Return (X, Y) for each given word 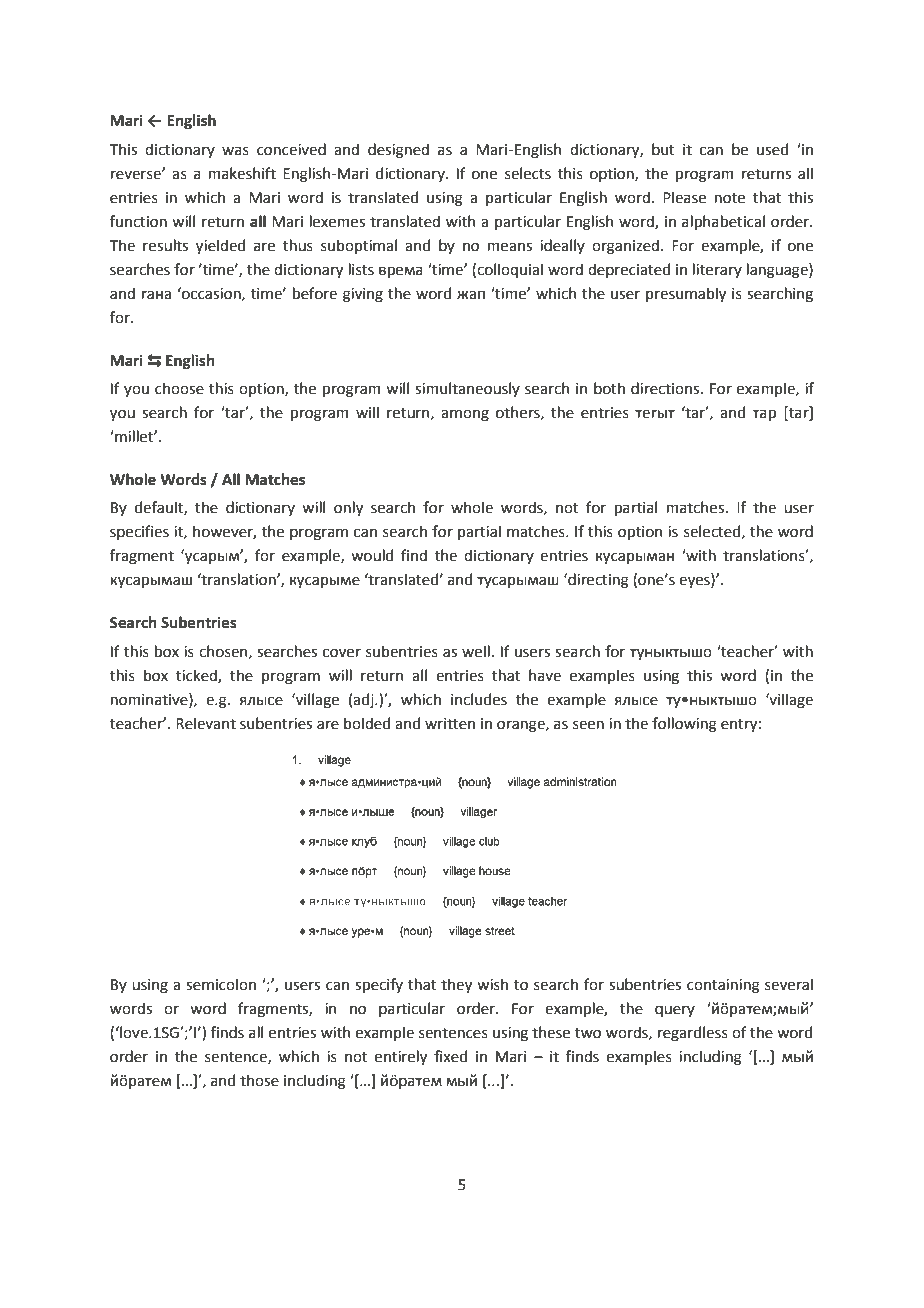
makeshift (242, 173)
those (259, 1080)
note (729, 198)
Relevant (206, 723)
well (476, 651)
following (684, 725)
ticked (197, 676)
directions (666, 388)
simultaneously (467, 389)
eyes (695, 582)
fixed (450, 1056)
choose (179, 388)
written (450, 724)
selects (528, 173)
